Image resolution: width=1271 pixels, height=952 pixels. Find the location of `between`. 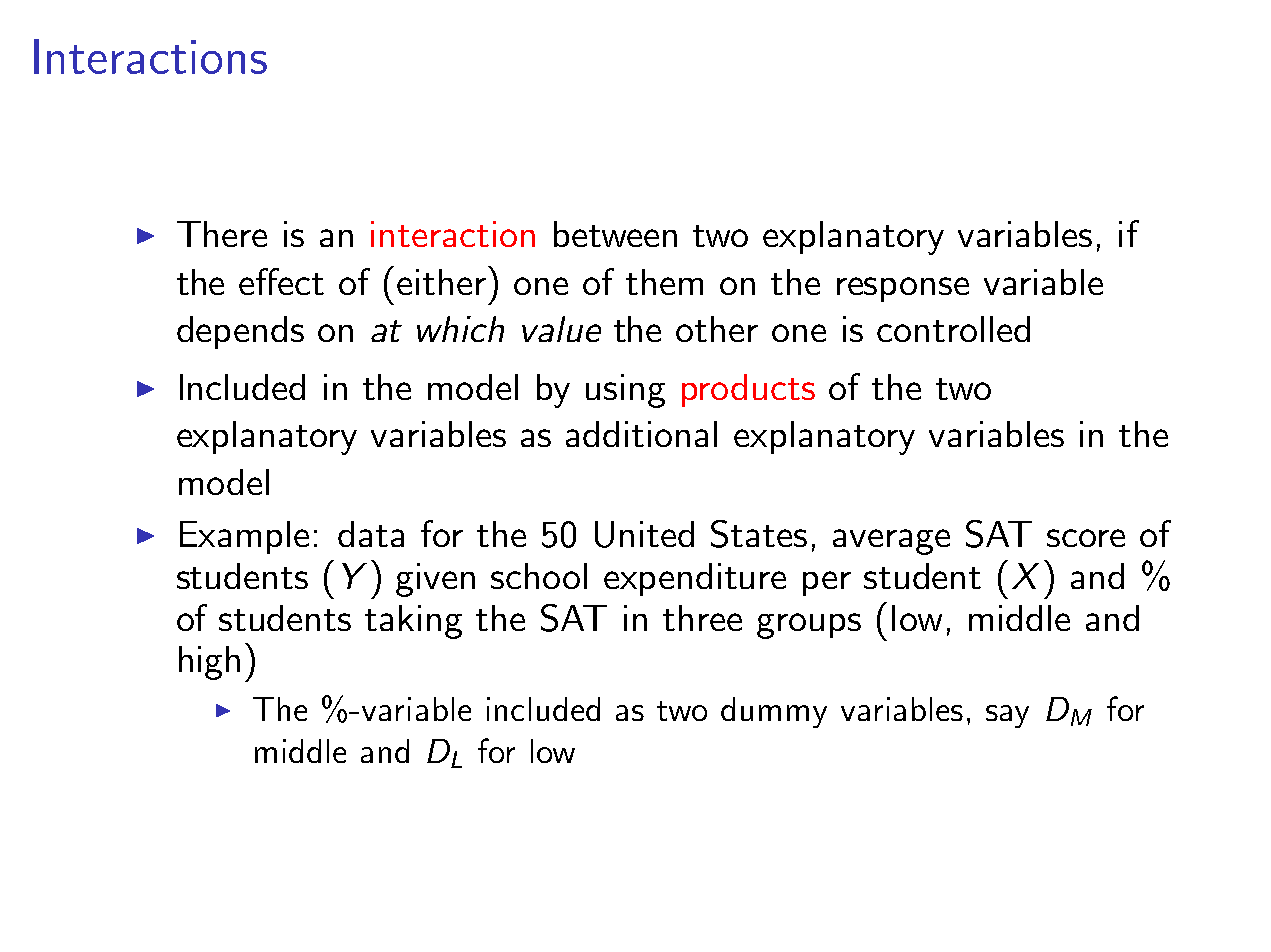

between is located at coordinates (615, 234).
